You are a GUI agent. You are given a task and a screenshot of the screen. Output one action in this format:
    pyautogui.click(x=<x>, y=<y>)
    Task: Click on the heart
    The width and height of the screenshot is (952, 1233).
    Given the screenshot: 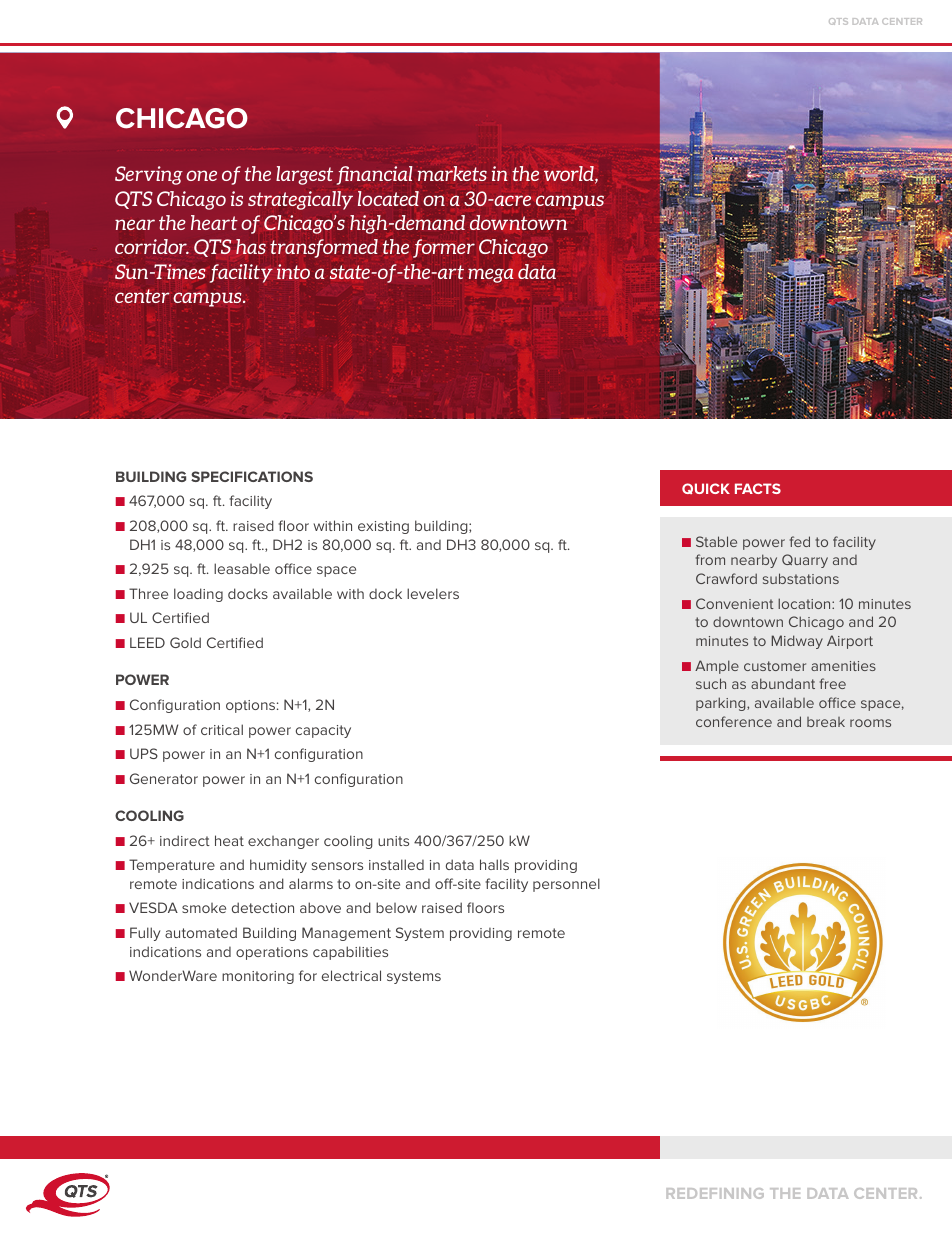 What is the action you would take?
    pyautogui.click(x=214, y=222)
